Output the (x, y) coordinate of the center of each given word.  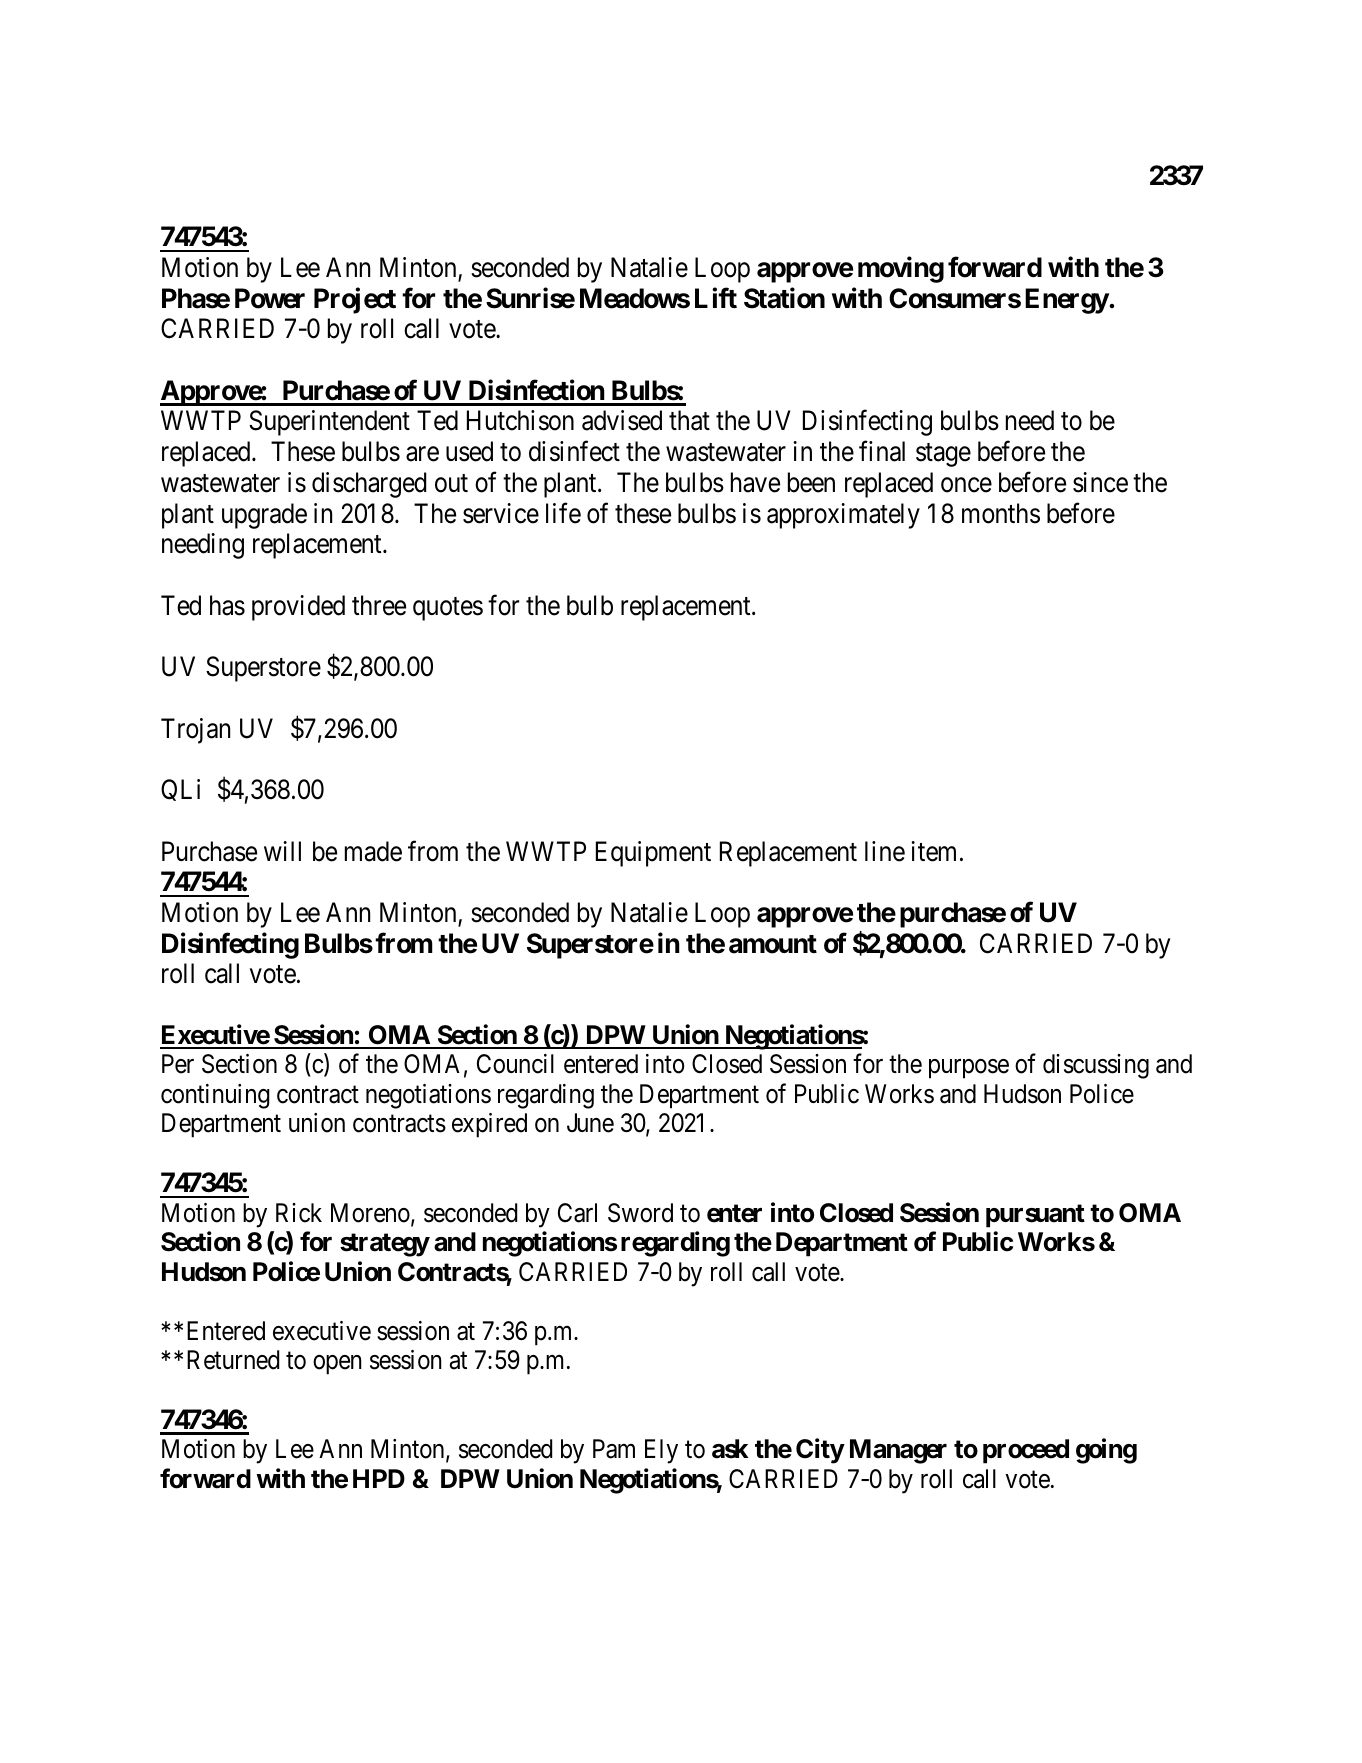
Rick (299, 1213)
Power (270, 298)
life (563, 513)
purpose (969, 1069)
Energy (1067, 301)
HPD (379, 1478)
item (933, 851)
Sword (640, 1213)
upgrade (264, 516)
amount (773, 944)
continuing (215, 1096)
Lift (716, 297)
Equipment (653, 854)
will (282, 851)
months (1001, 513)
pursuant (1035, 1216)
